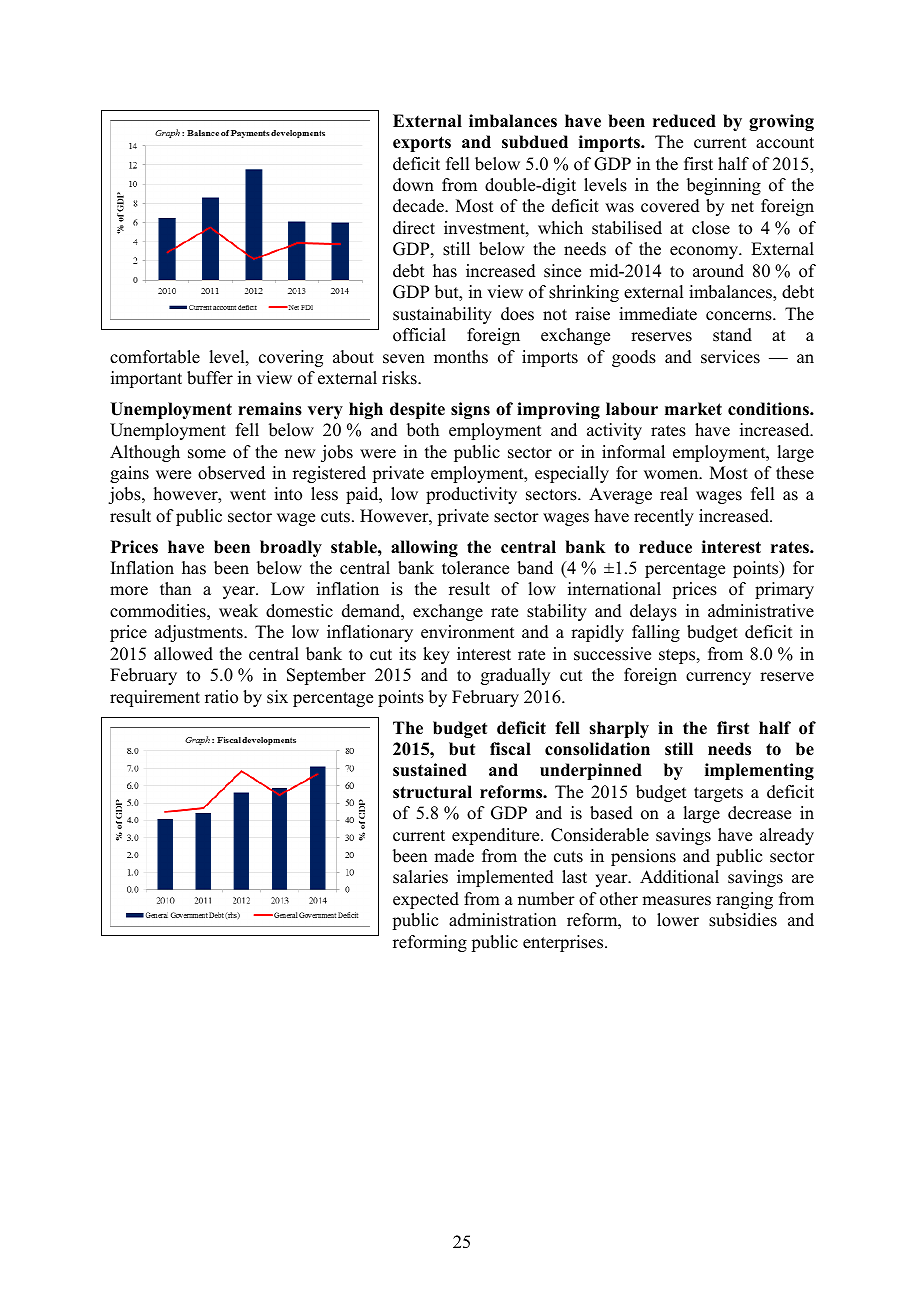 Image resolution: width=924 pixels, height=1308 pixels. I want to click on allowed, so click(183, 654).
